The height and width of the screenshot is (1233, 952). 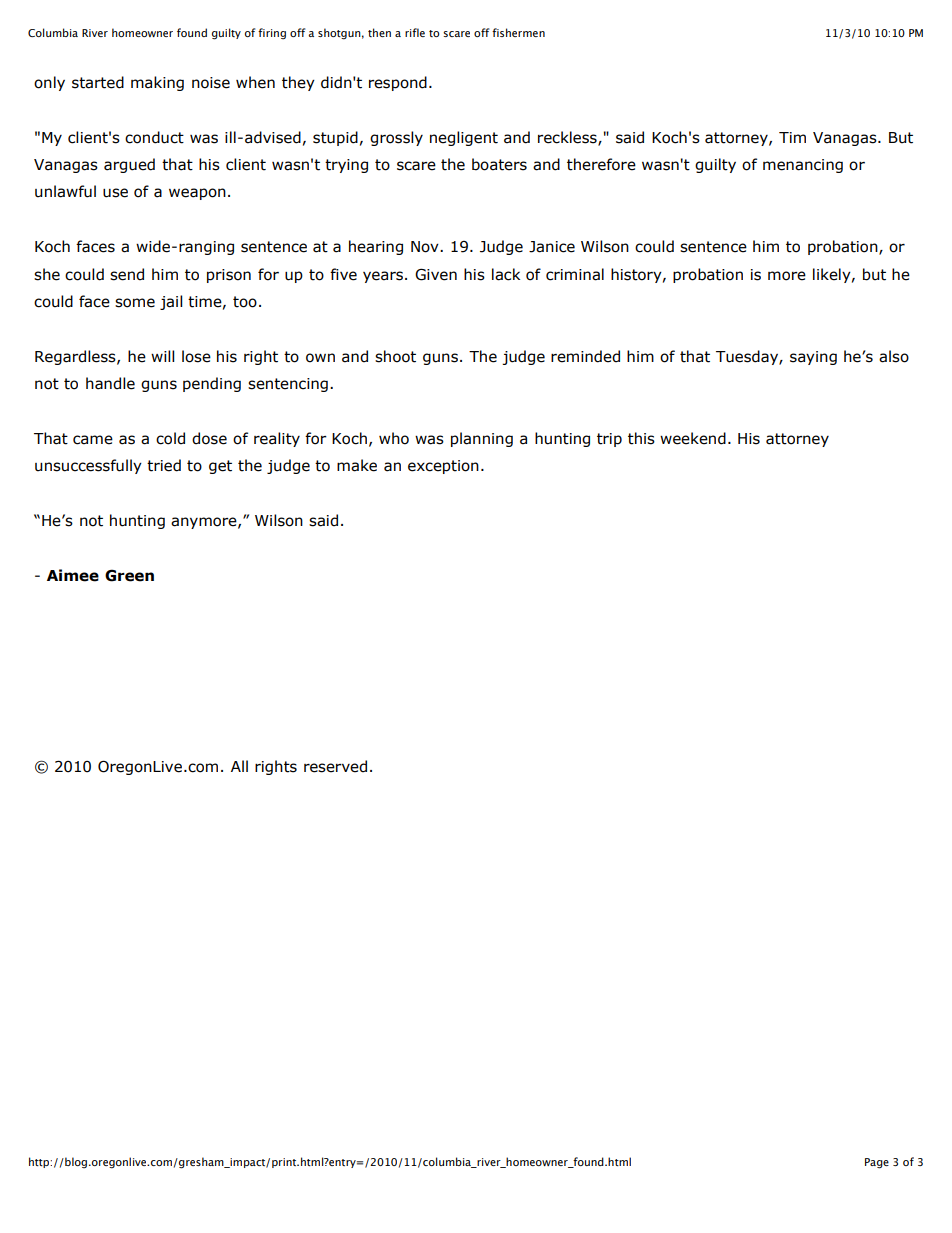 I want to click on fishermen, so click(x=518, y=32).
